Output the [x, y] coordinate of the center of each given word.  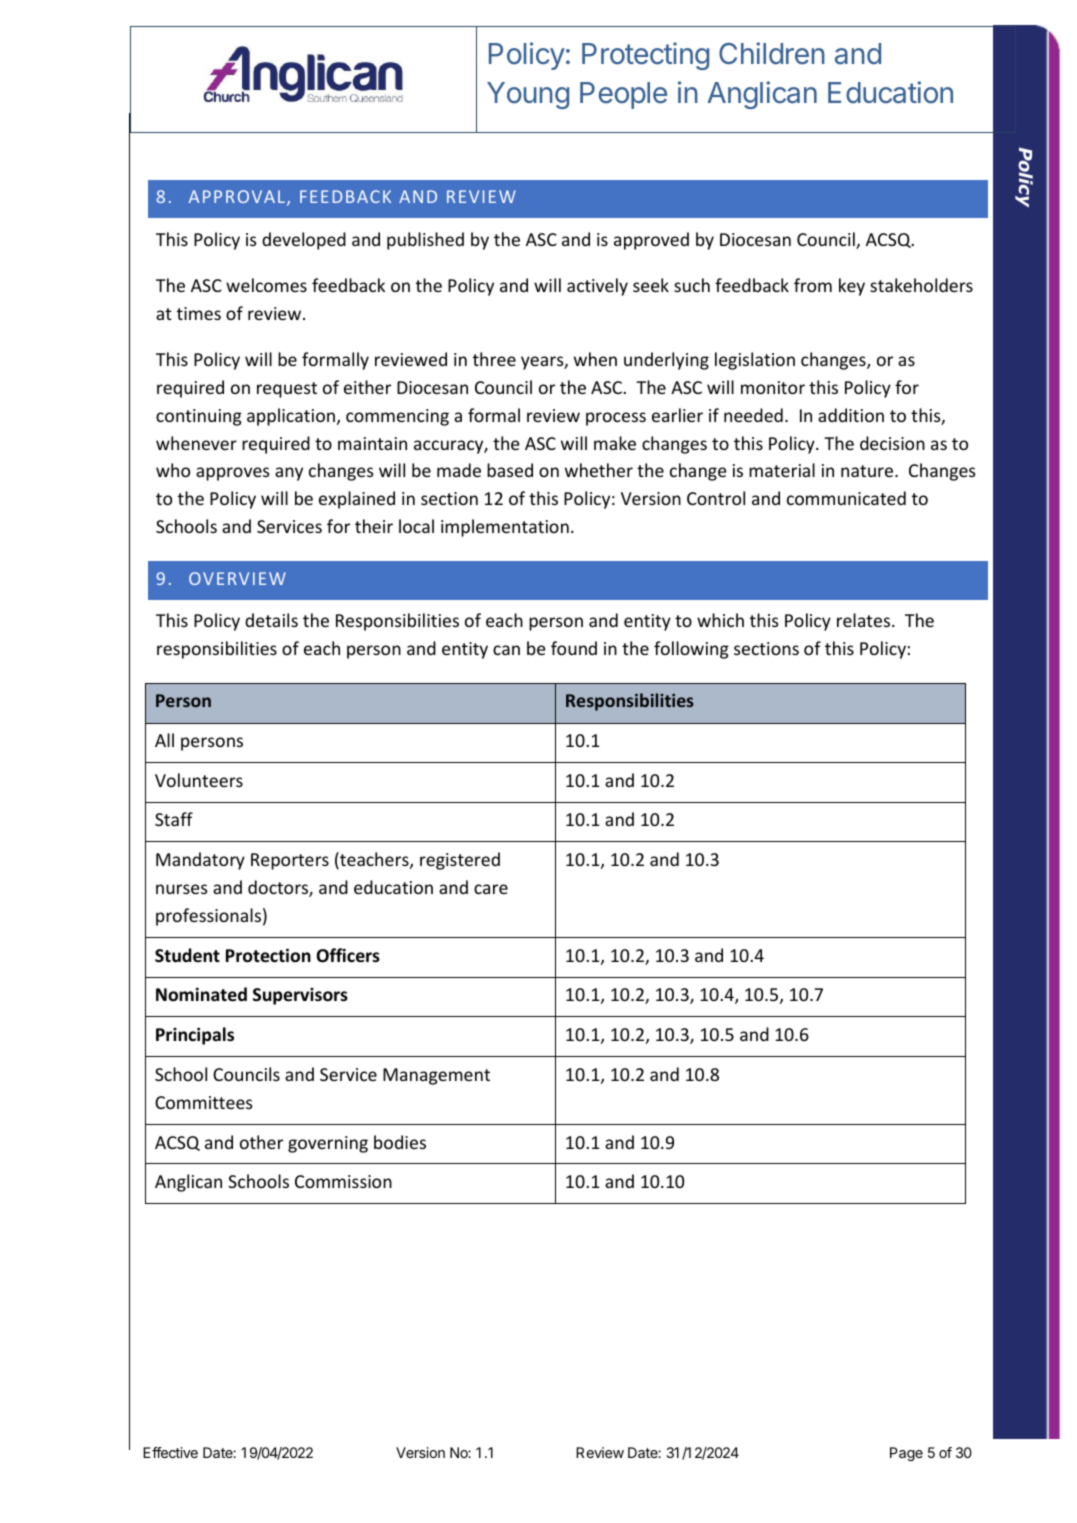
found [574, 648]
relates [865, 620]
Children [772, 53]
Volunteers [199, 780]
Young [528, 95]
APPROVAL [237, 196]
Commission [343, 1181]
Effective [170, 1452]
